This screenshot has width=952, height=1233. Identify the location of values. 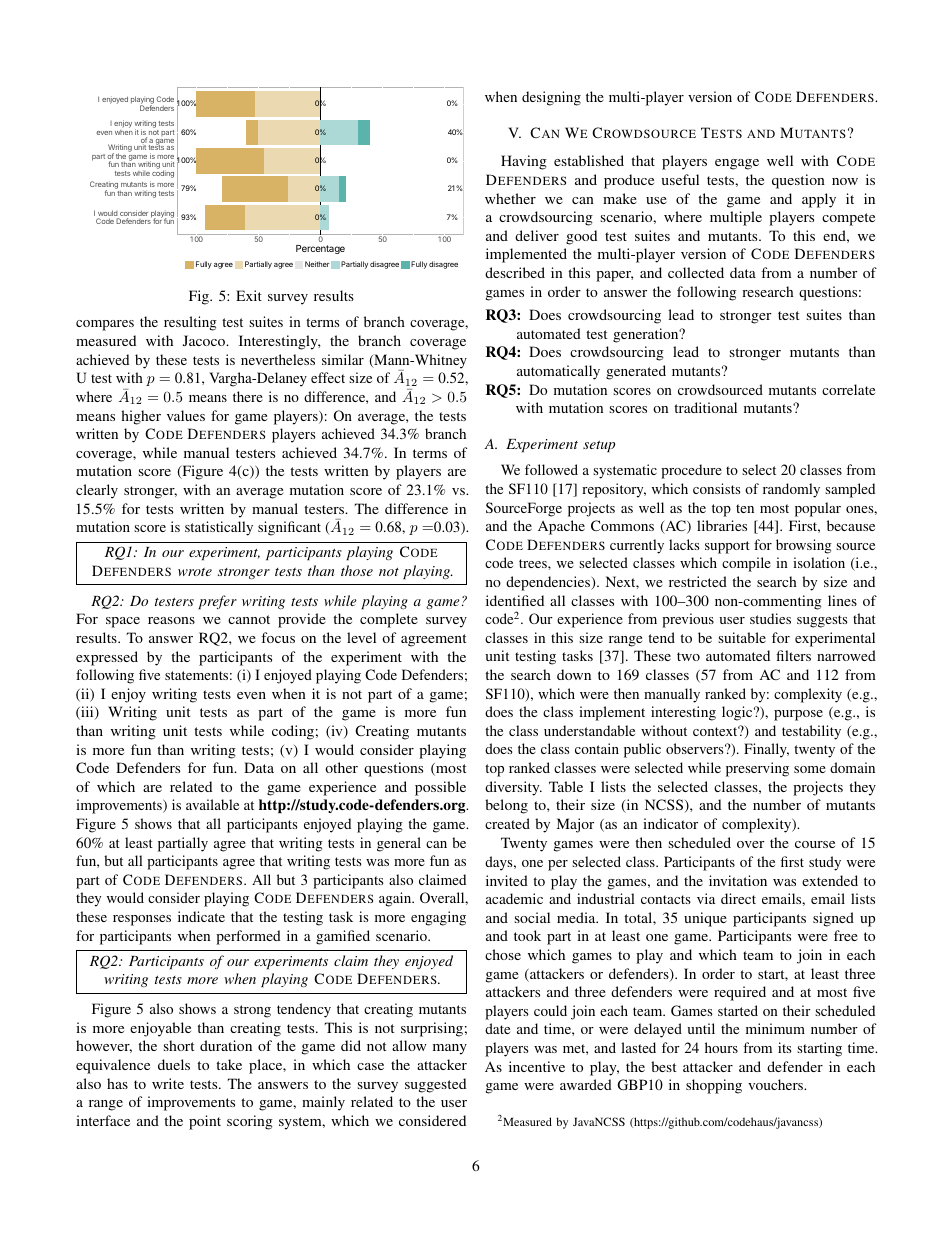
(186, 415).
